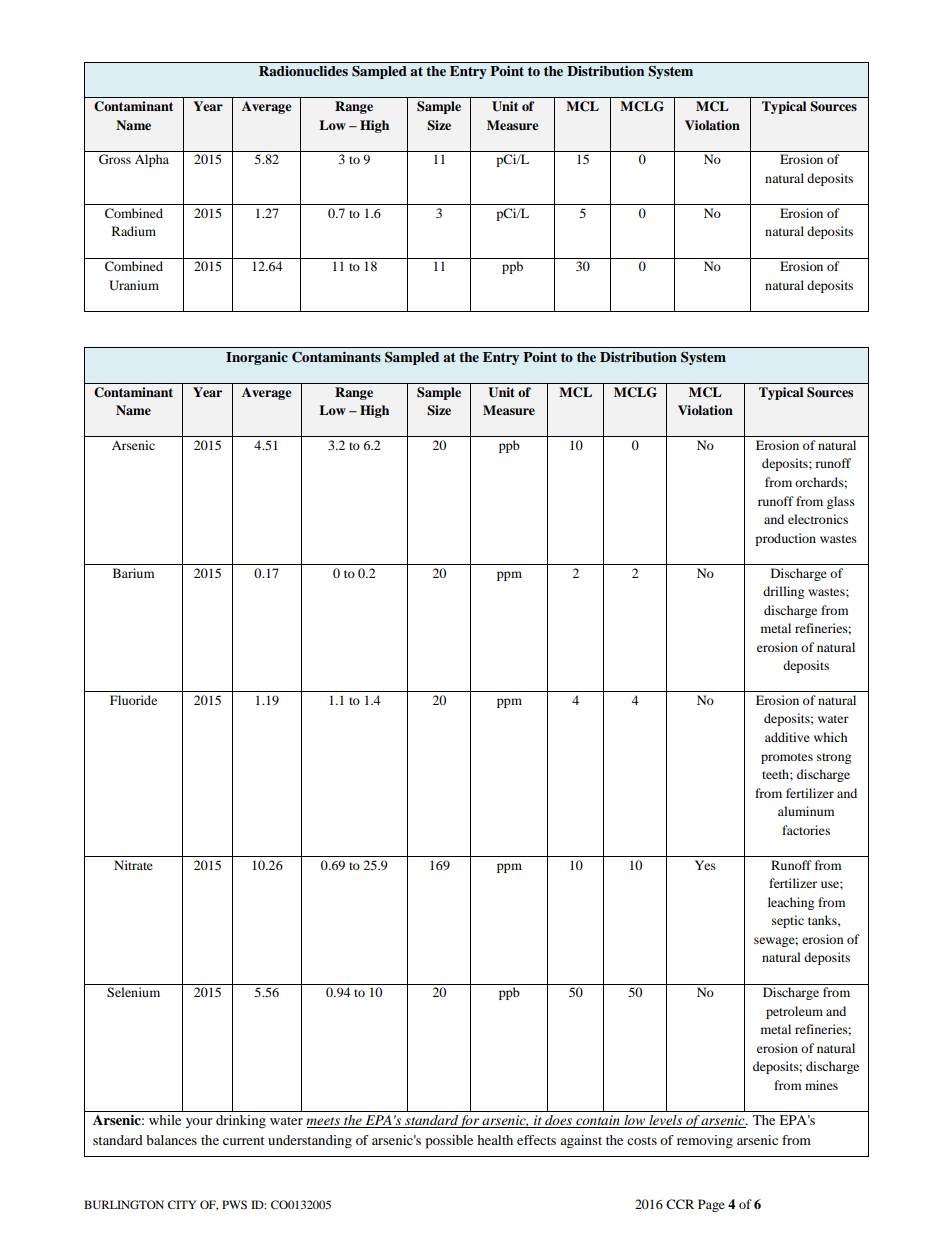 The image size is (952, 1233). What do you see at coordinates (133, 865) in the image?
I see `Nitrate` at bounding box center [133, 865].
